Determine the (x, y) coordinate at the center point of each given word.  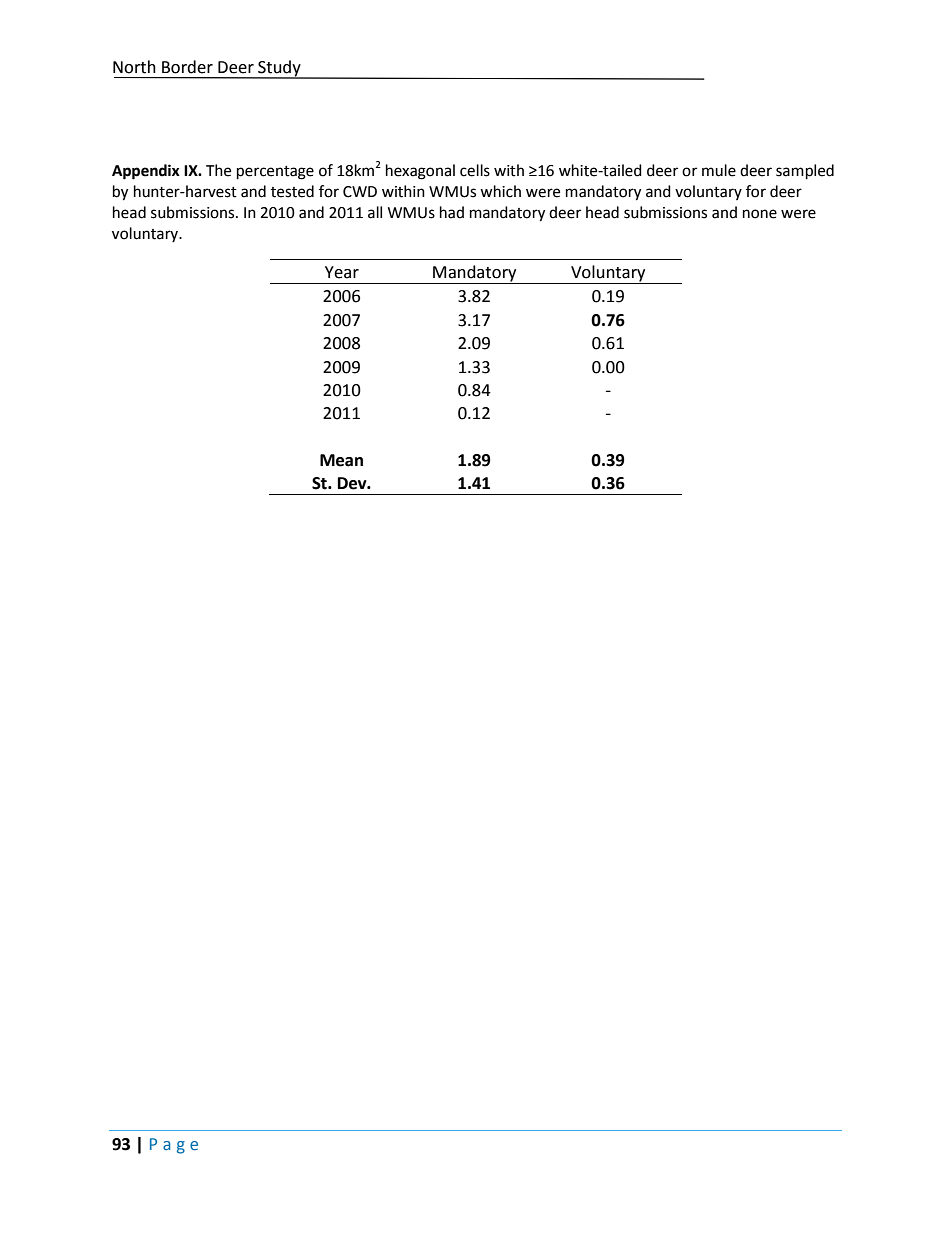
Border (187, 67)
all (375, 212)
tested (292, 191)
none (760, 214)
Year (342, 272)
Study (279, 69)
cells (475, 170)
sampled (805, 172)
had (452, 212)
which (500, 191)
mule (719, 170)
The (218, 170)
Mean (341, 460)
